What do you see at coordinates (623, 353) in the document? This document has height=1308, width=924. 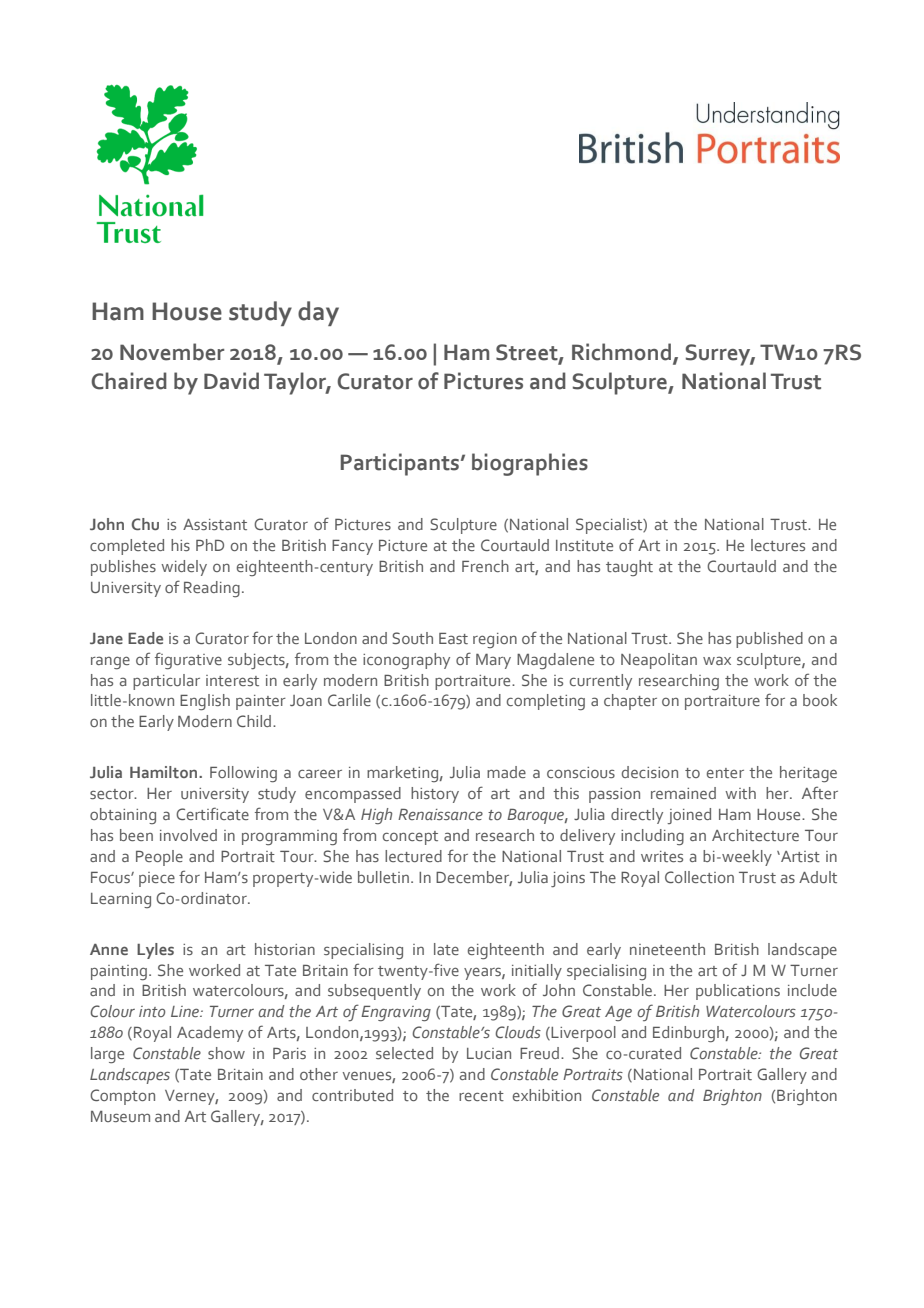 I see `Richmond` at bounding box center [623, 353].
